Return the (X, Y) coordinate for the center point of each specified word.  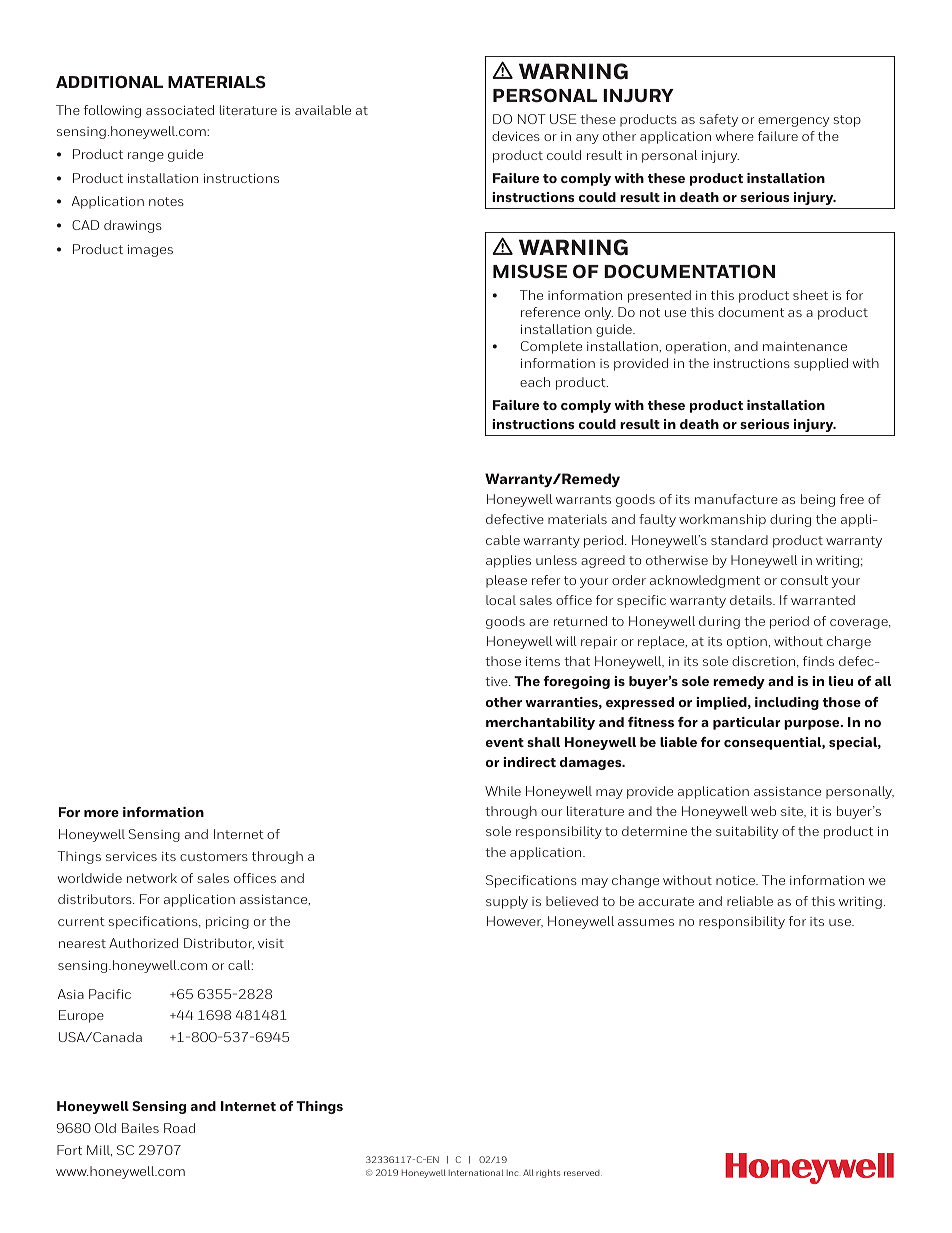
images (150, 251)
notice (736, 880)
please (506, 581)
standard (739, 540)
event (505, 742)
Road (179, 1128)
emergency (793, 122)
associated (180, 110)
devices (516, 136)
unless (556, 560)
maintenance (805, 346)
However (515, 922)
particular (747, 723)
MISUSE (530, 271)
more (101, 813)
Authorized (143, 943)
